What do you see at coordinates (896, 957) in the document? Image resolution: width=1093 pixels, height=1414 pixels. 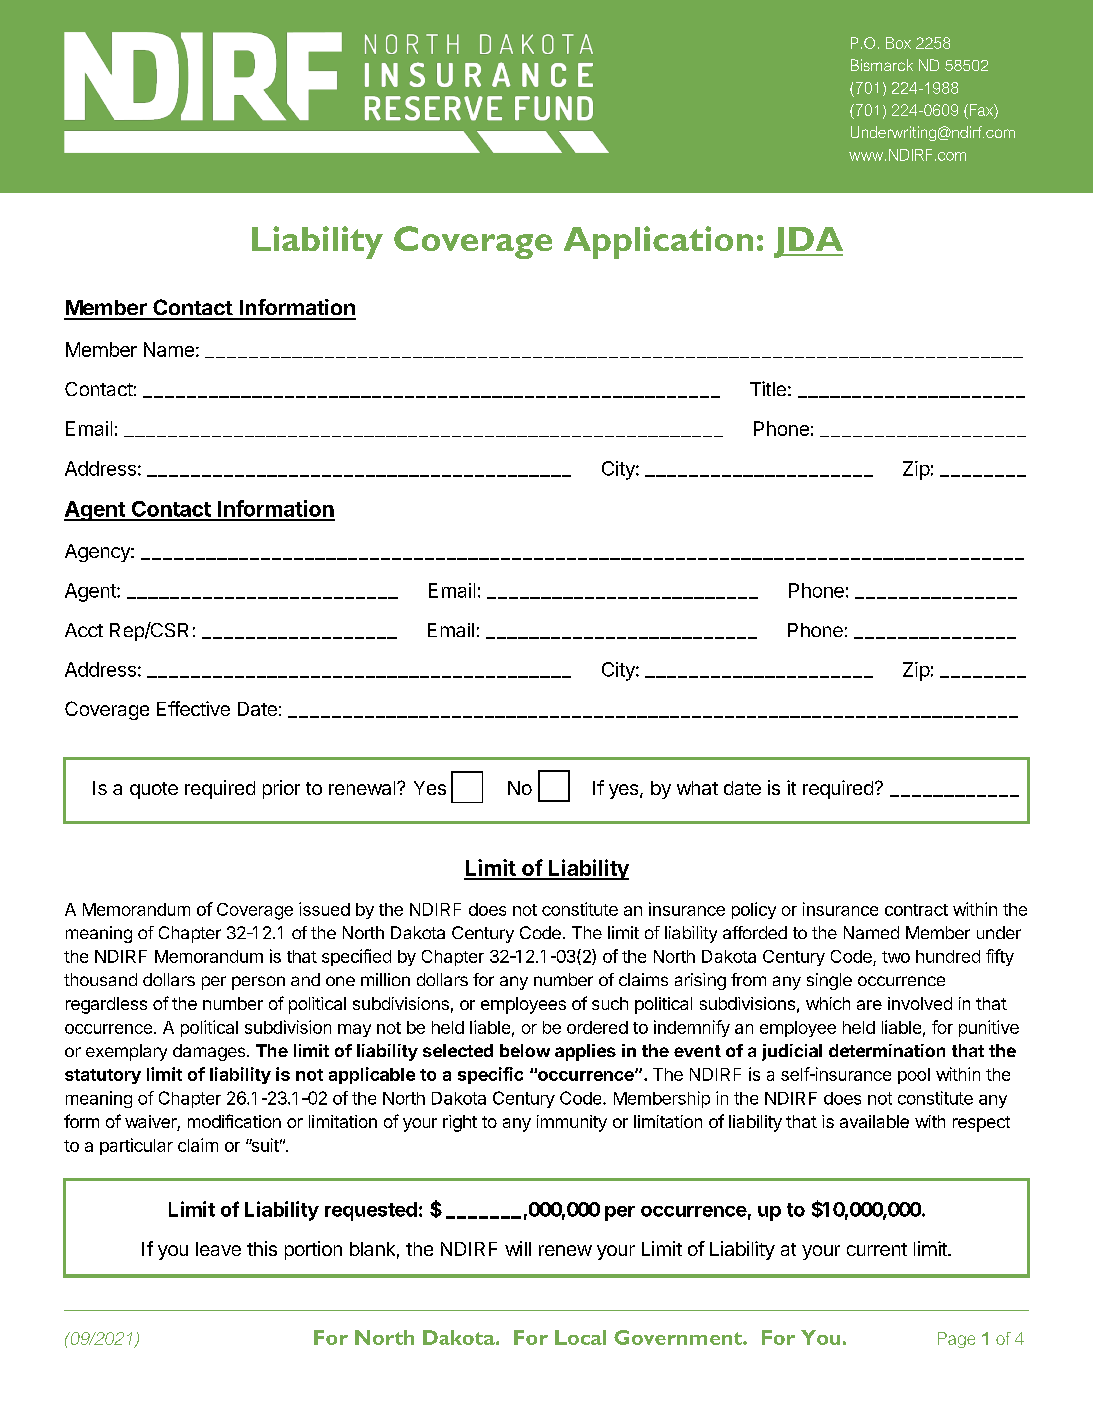 I see `two` at bounding box center [896, 957].
